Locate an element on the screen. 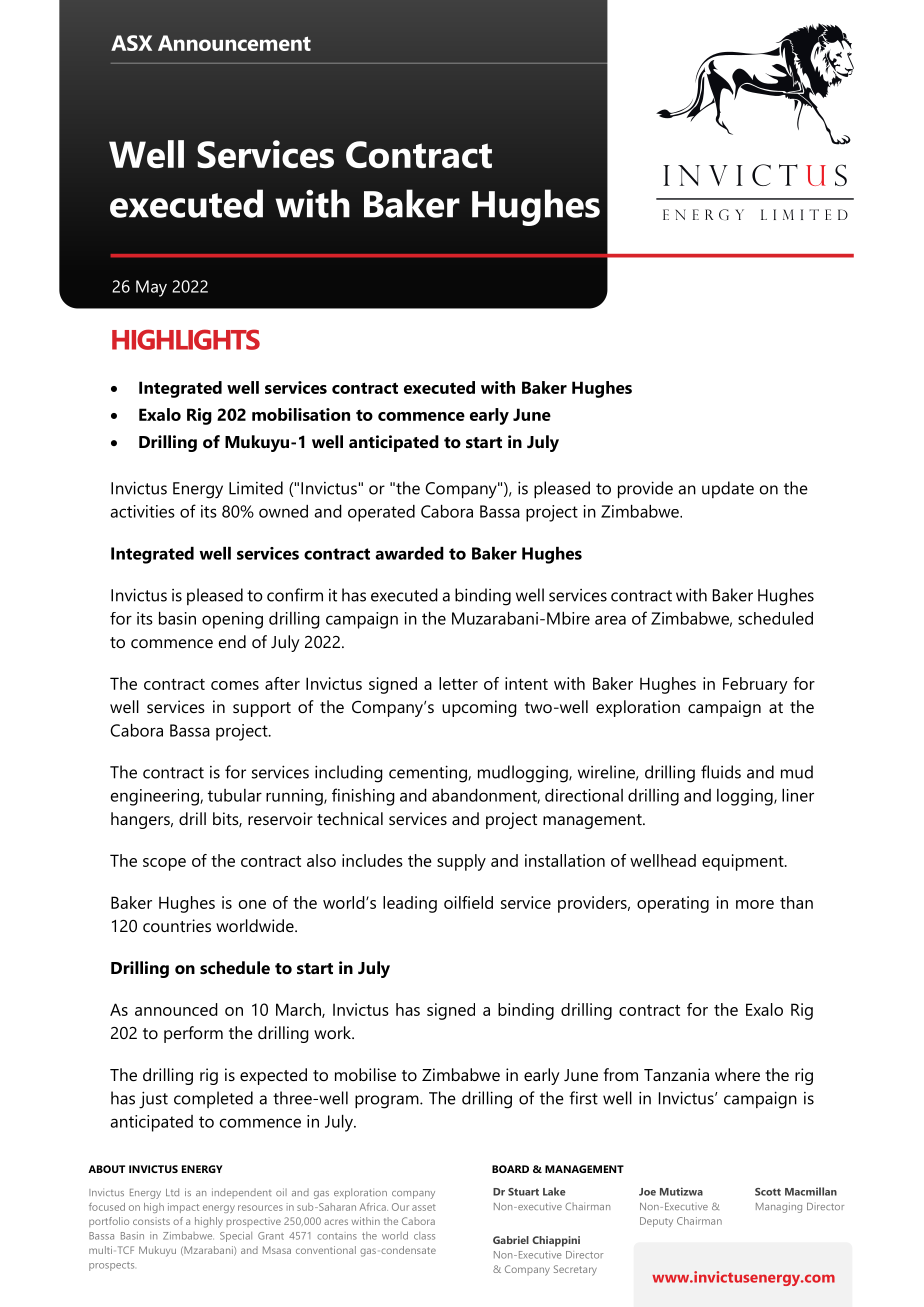 The width and height of the screenshot is (924, 1307). May is located at coordinates (151, 288).
